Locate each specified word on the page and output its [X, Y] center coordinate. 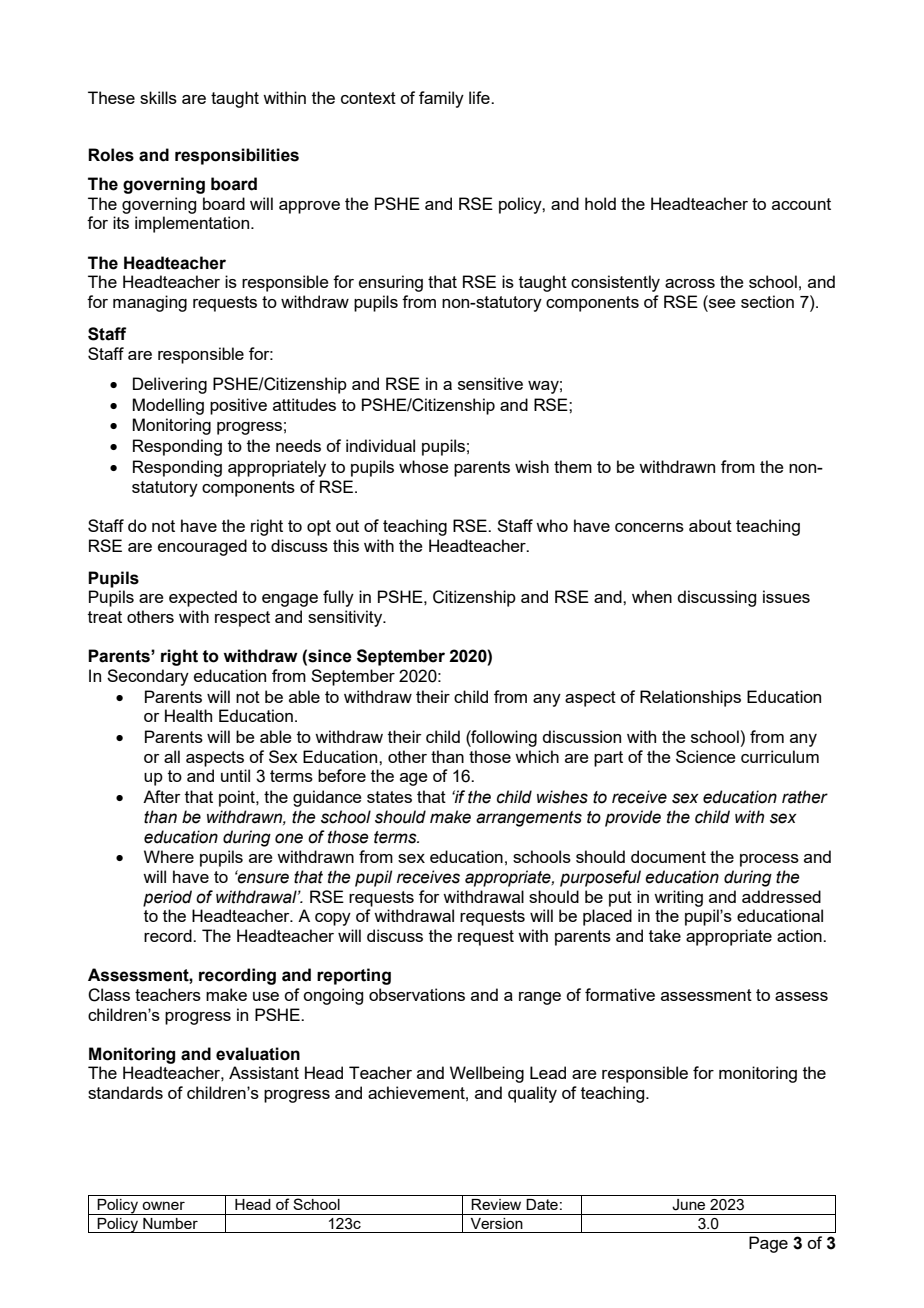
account [801, 204]
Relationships [690, 698]
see [721, 303]
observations [417, 994]
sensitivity [346, 618]
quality [532, 1094]
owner [163, 1205]
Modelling [168, 406]
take [665, 935]
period [167, 898]
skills [158, 97]
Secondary [148, 677]
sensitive [490, 383]
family [441, 99]
